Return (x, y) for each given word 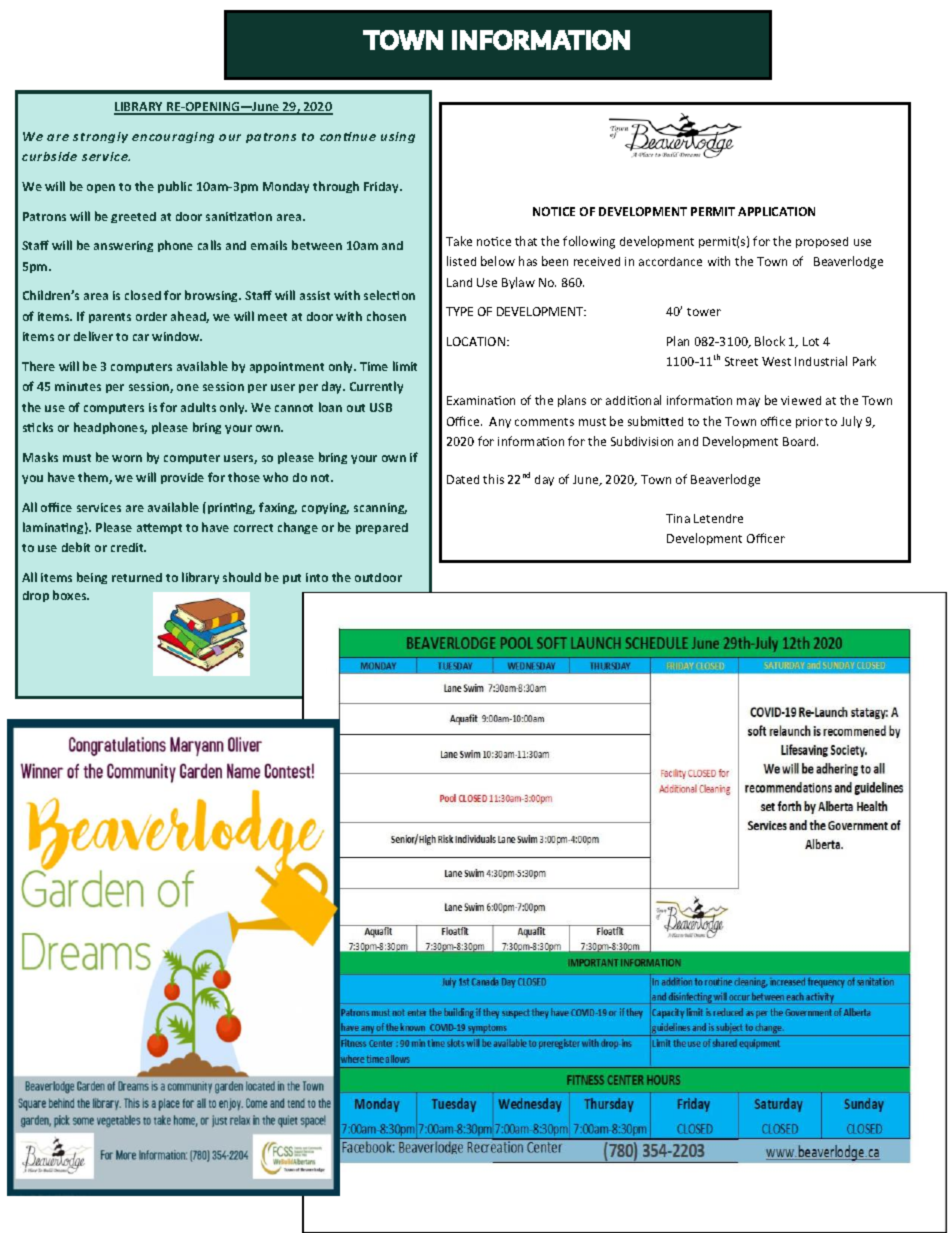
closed (143, 295)
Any (500, 422)
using (398, 137)
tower (704, 312)
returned (137, 577)
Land (459, 282)
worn (127, 458)
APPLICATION (776, 211)
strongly (100, 137)
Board (800, 441)
